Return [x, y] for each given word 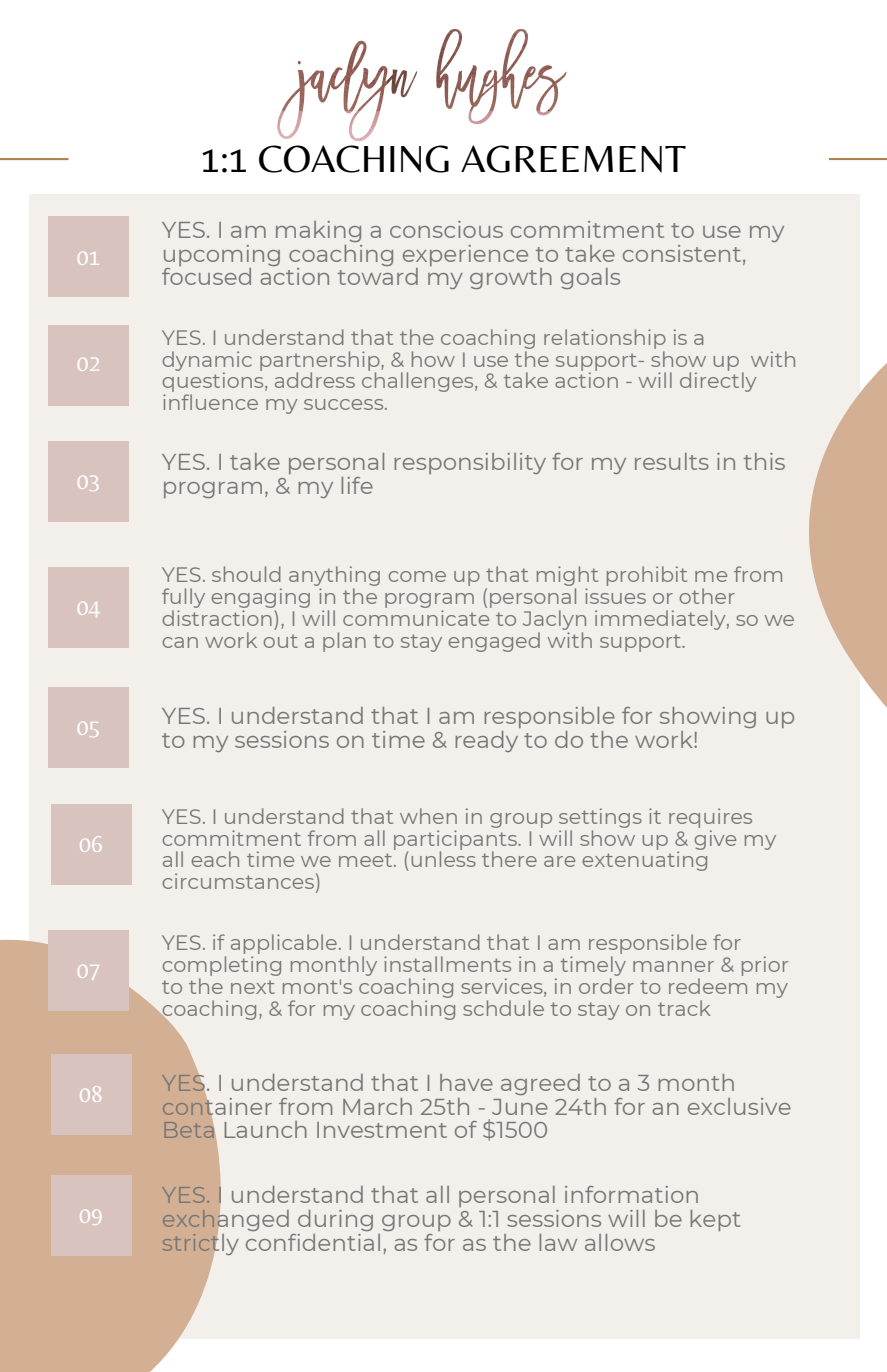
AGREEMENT [573, 159]
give [715, 838]
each [215, 859]
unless [443, 858]
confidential [313, 1242]
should [246, 574]
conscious [446, 229]
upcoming [222, 257]
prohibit [647, 576]
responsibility [470, 463]
